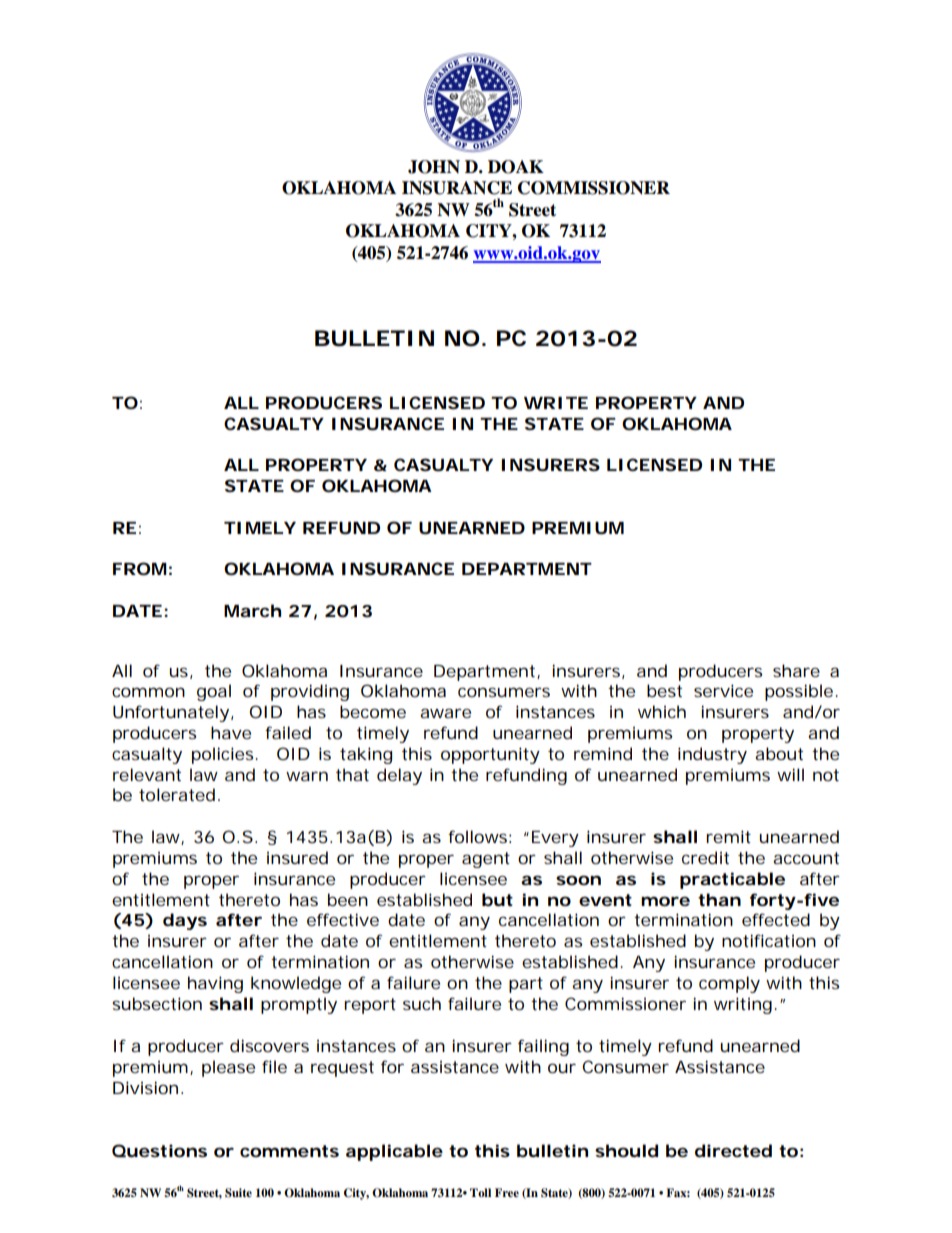  Describe the element at coordinates (796, 670) in the screenshot. I see `share` at that location.
